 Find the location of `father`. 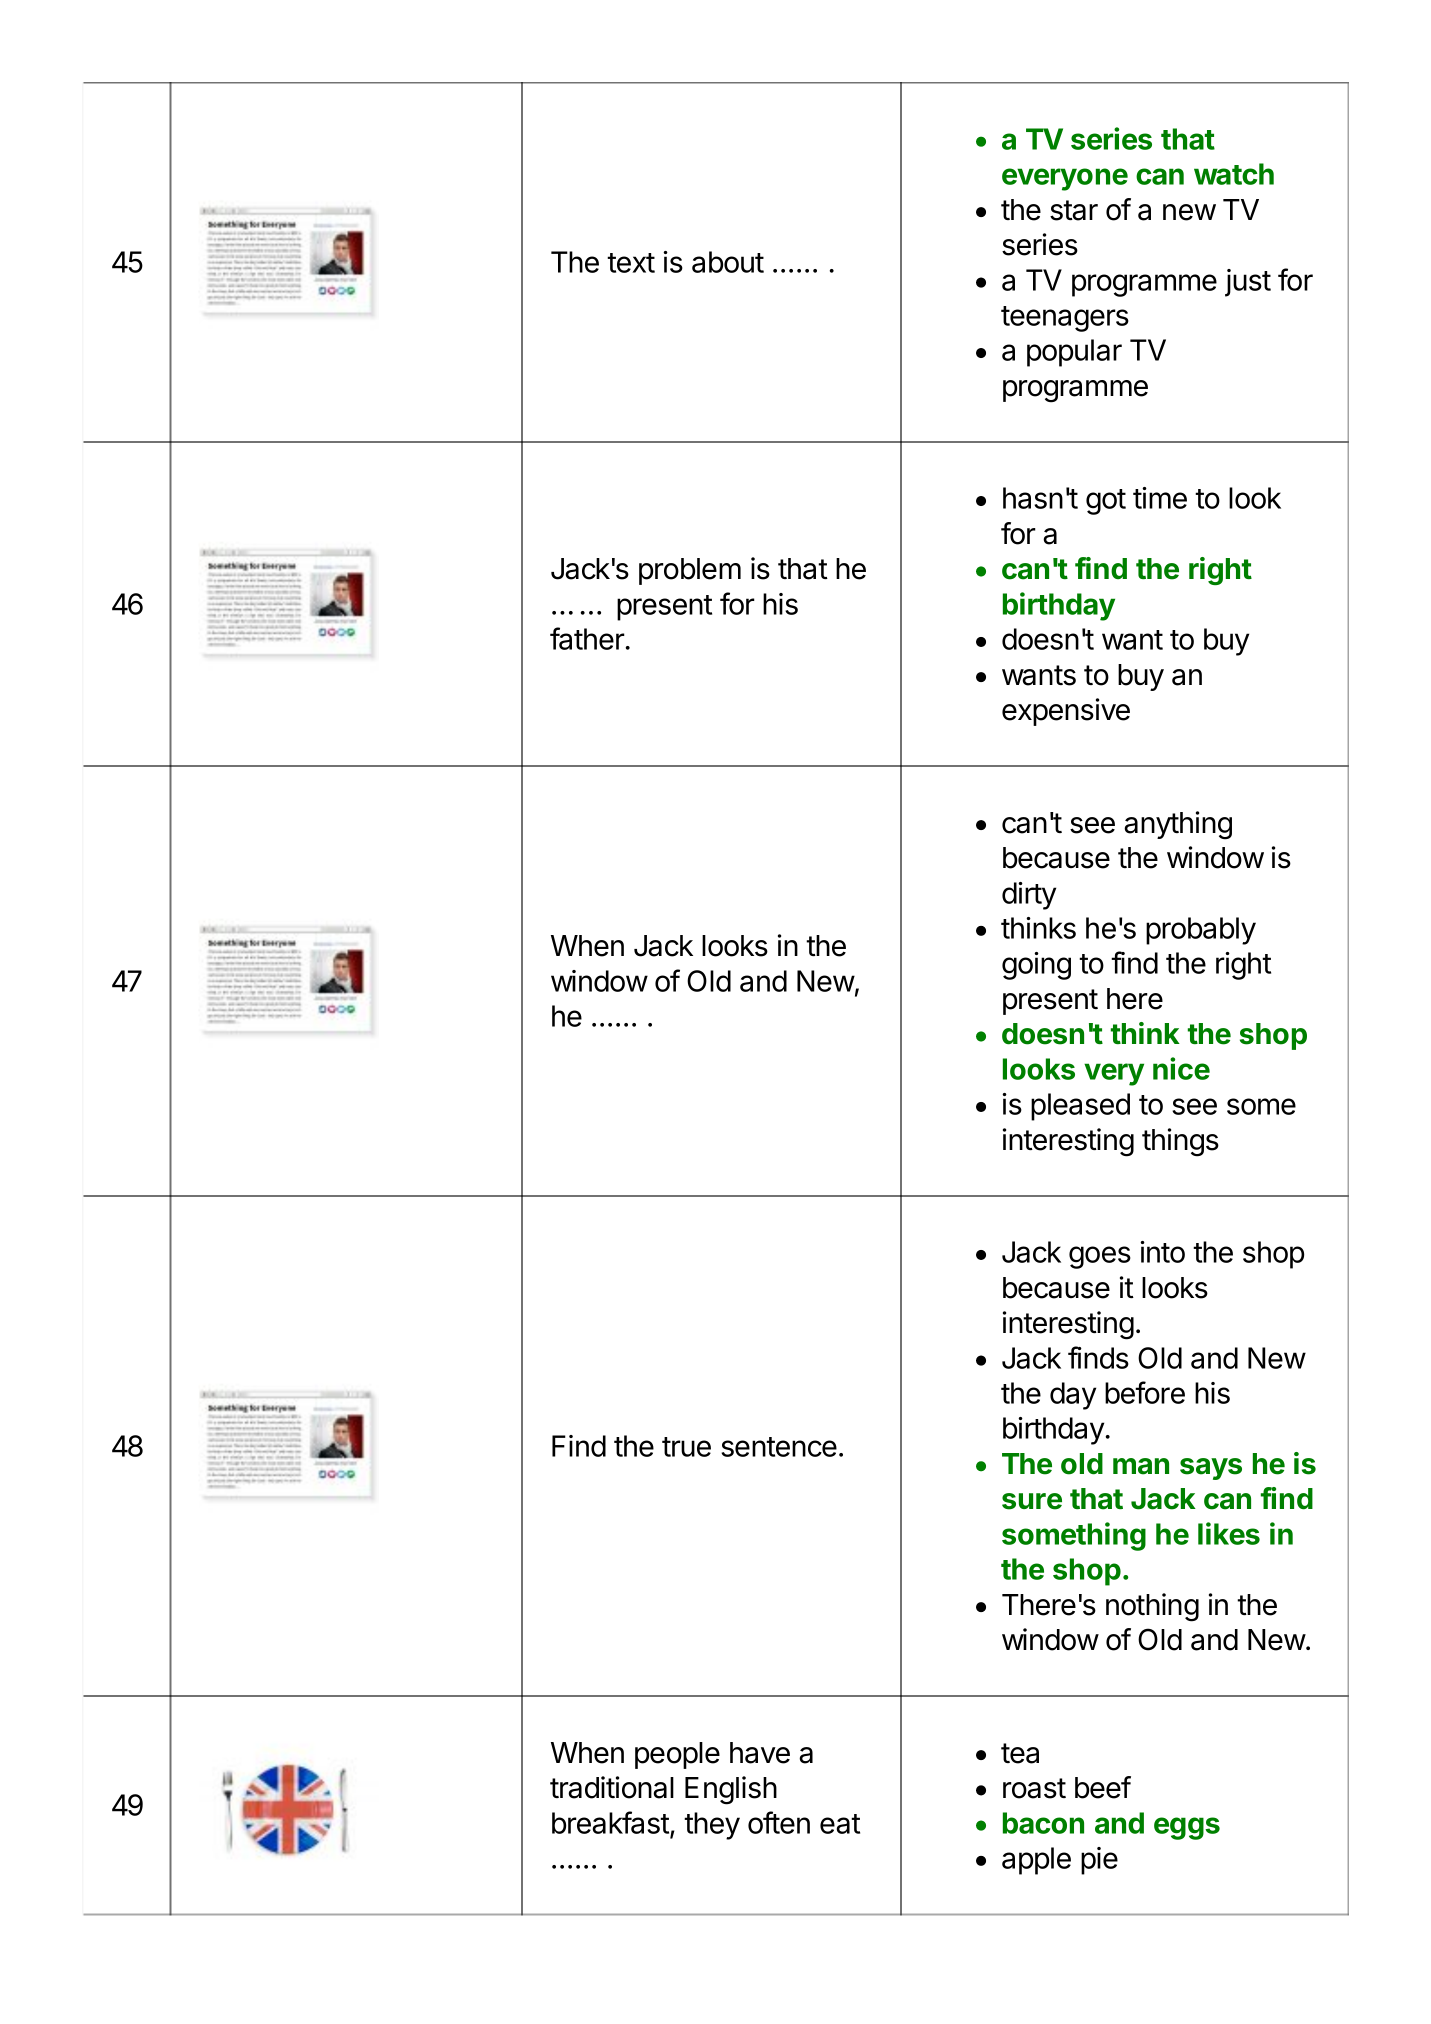

father is located at coordinates (587, 638).
